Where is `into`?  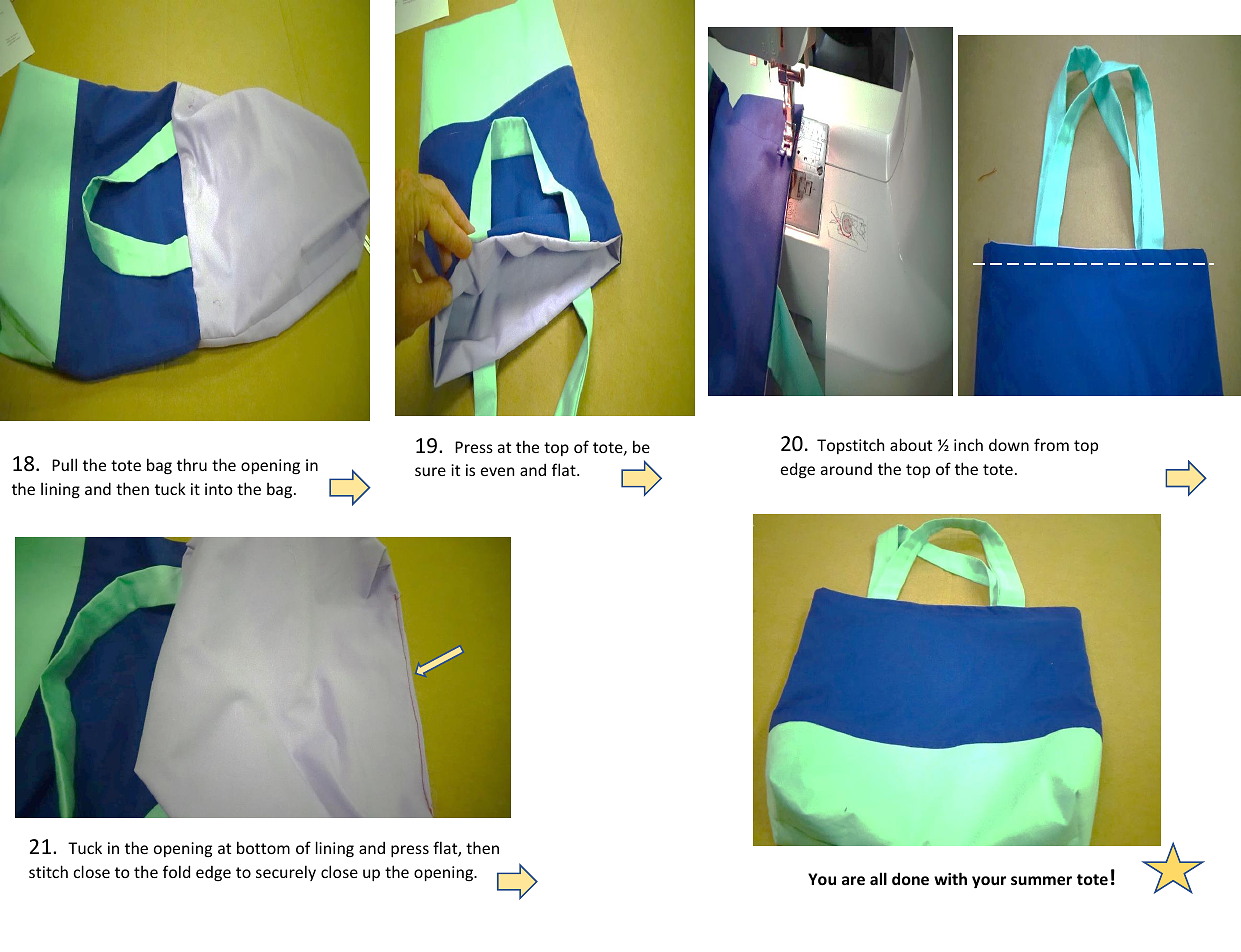 into is located at coordinates (219, 489).
